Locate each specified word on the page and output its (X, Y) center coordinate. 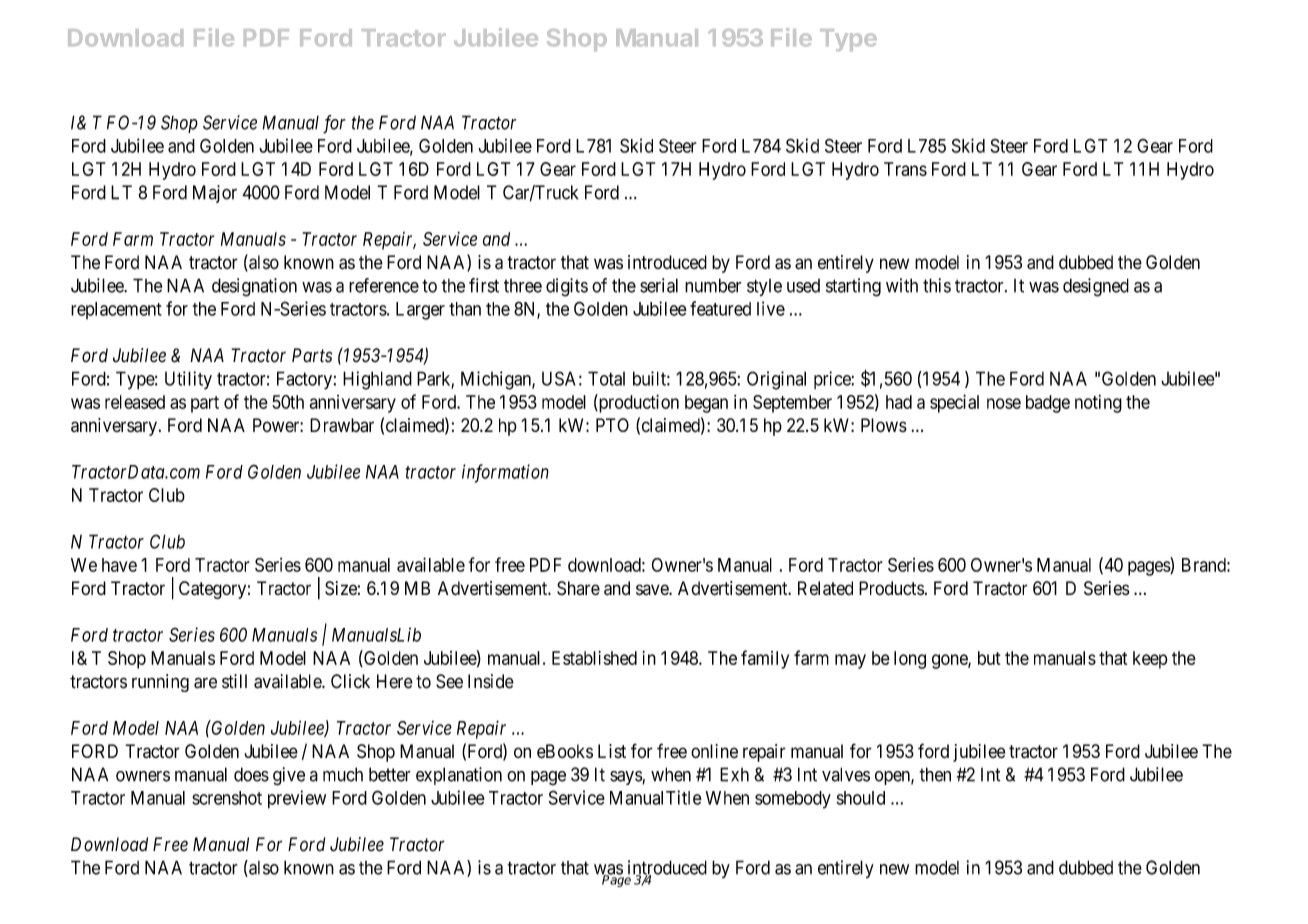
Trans (905, 169)
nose (1004, 403)
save (653, 590)
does (251, 774)
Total (606, 378)
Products (891, 588)
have (119, 565)
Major (215, 194)
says (626, 778)
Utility (188, 380)
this (937, 285)
